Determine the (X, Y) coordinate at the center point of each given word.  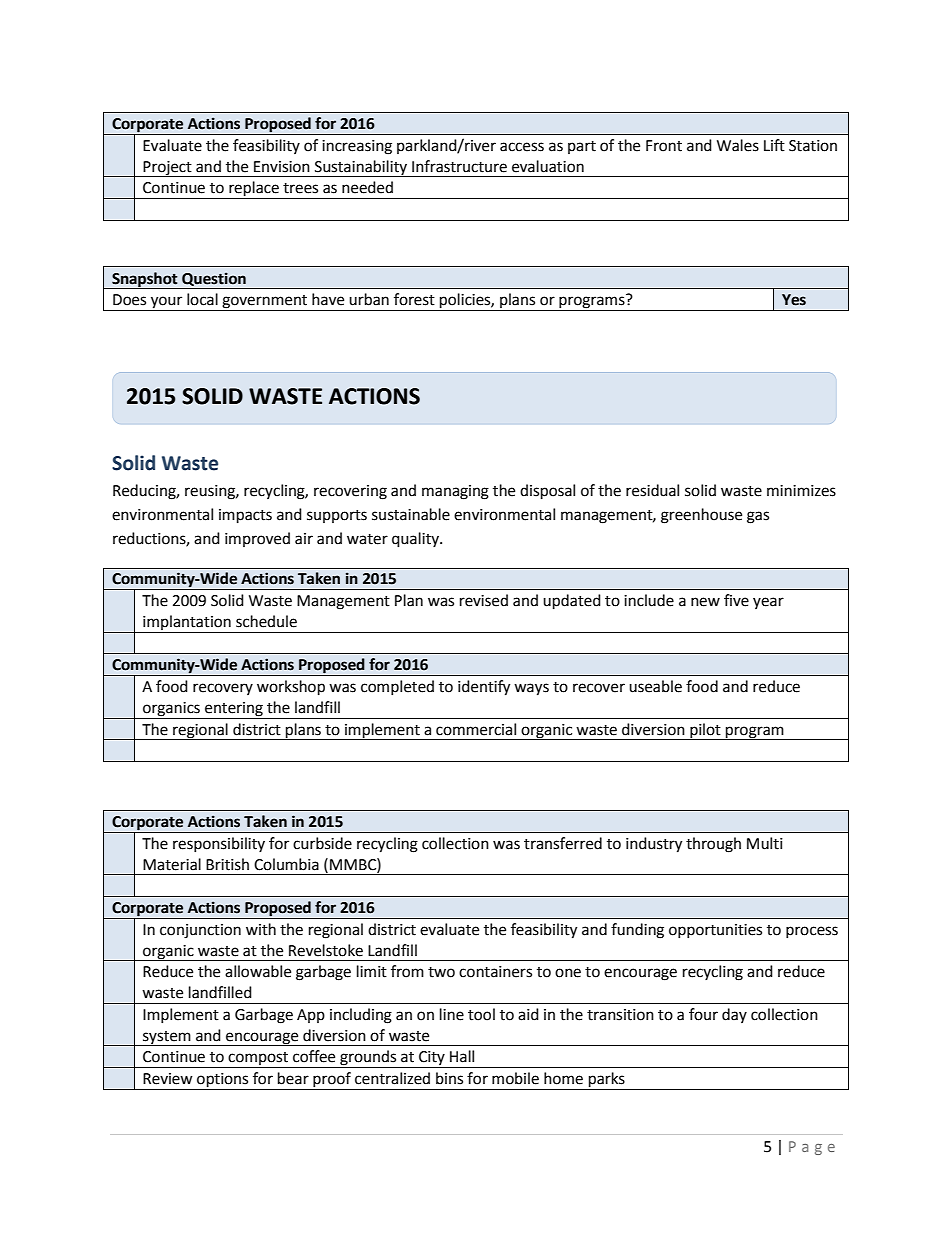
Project (167, 169)
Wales (738, 145)
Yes (794, 300)
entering (234, 710)
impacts (245, 516)
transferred (563, 843)
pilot (705, 731)
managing (455, 492)
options (223, 1081)
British (227, 864)
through (713, 845)
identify (484, 688)
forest (414, 299)
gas (758, 517)
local (202, 299)
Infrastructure (459, 166)
